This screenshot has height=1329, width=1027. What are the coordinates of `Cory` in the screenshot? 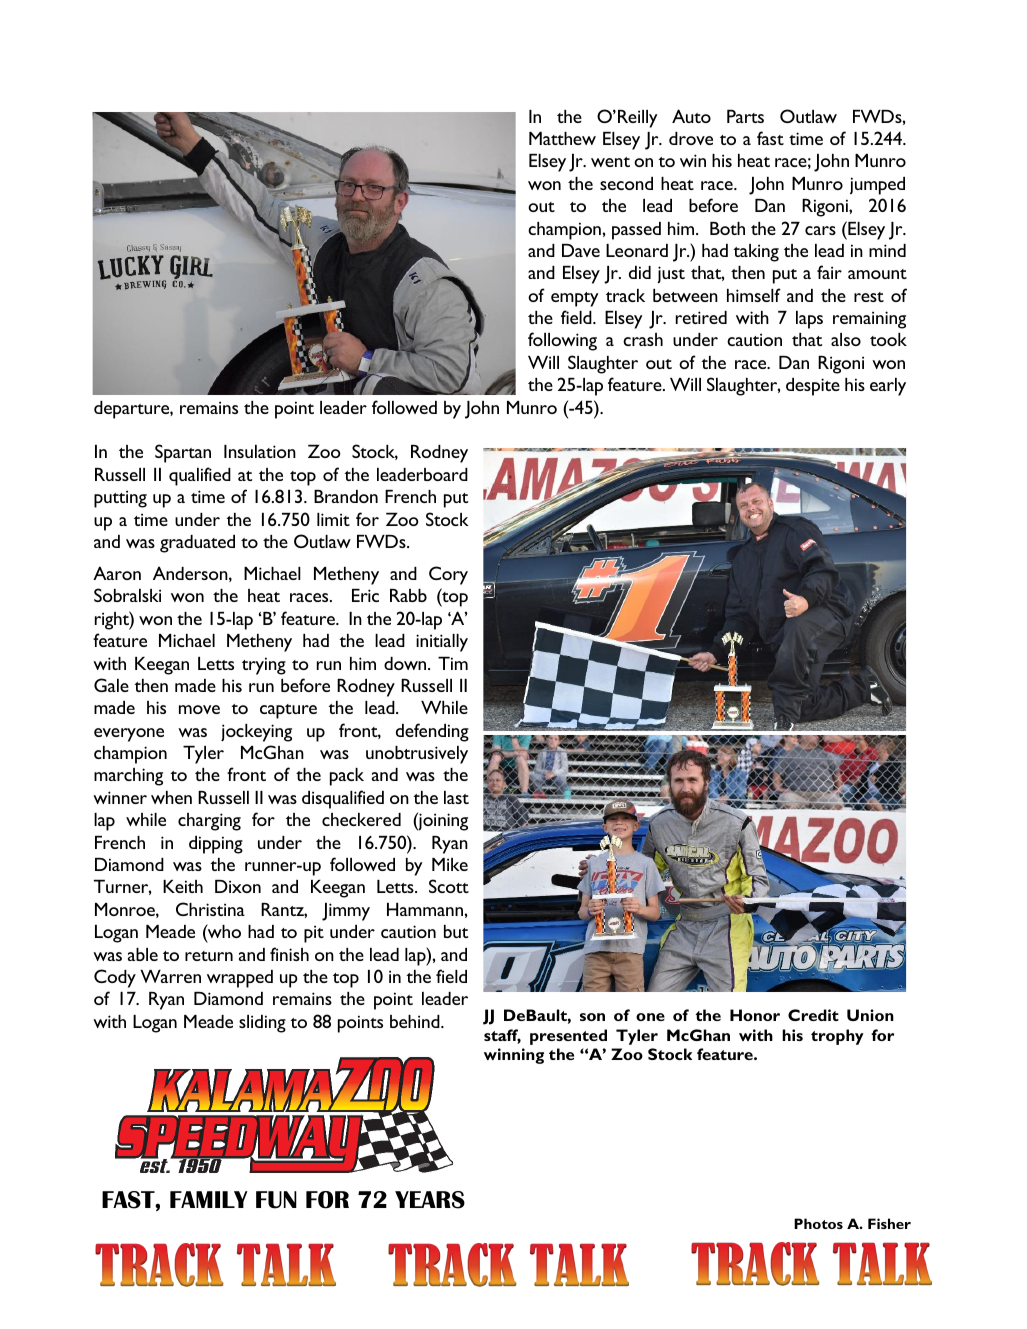 It's located at (448, 575).
